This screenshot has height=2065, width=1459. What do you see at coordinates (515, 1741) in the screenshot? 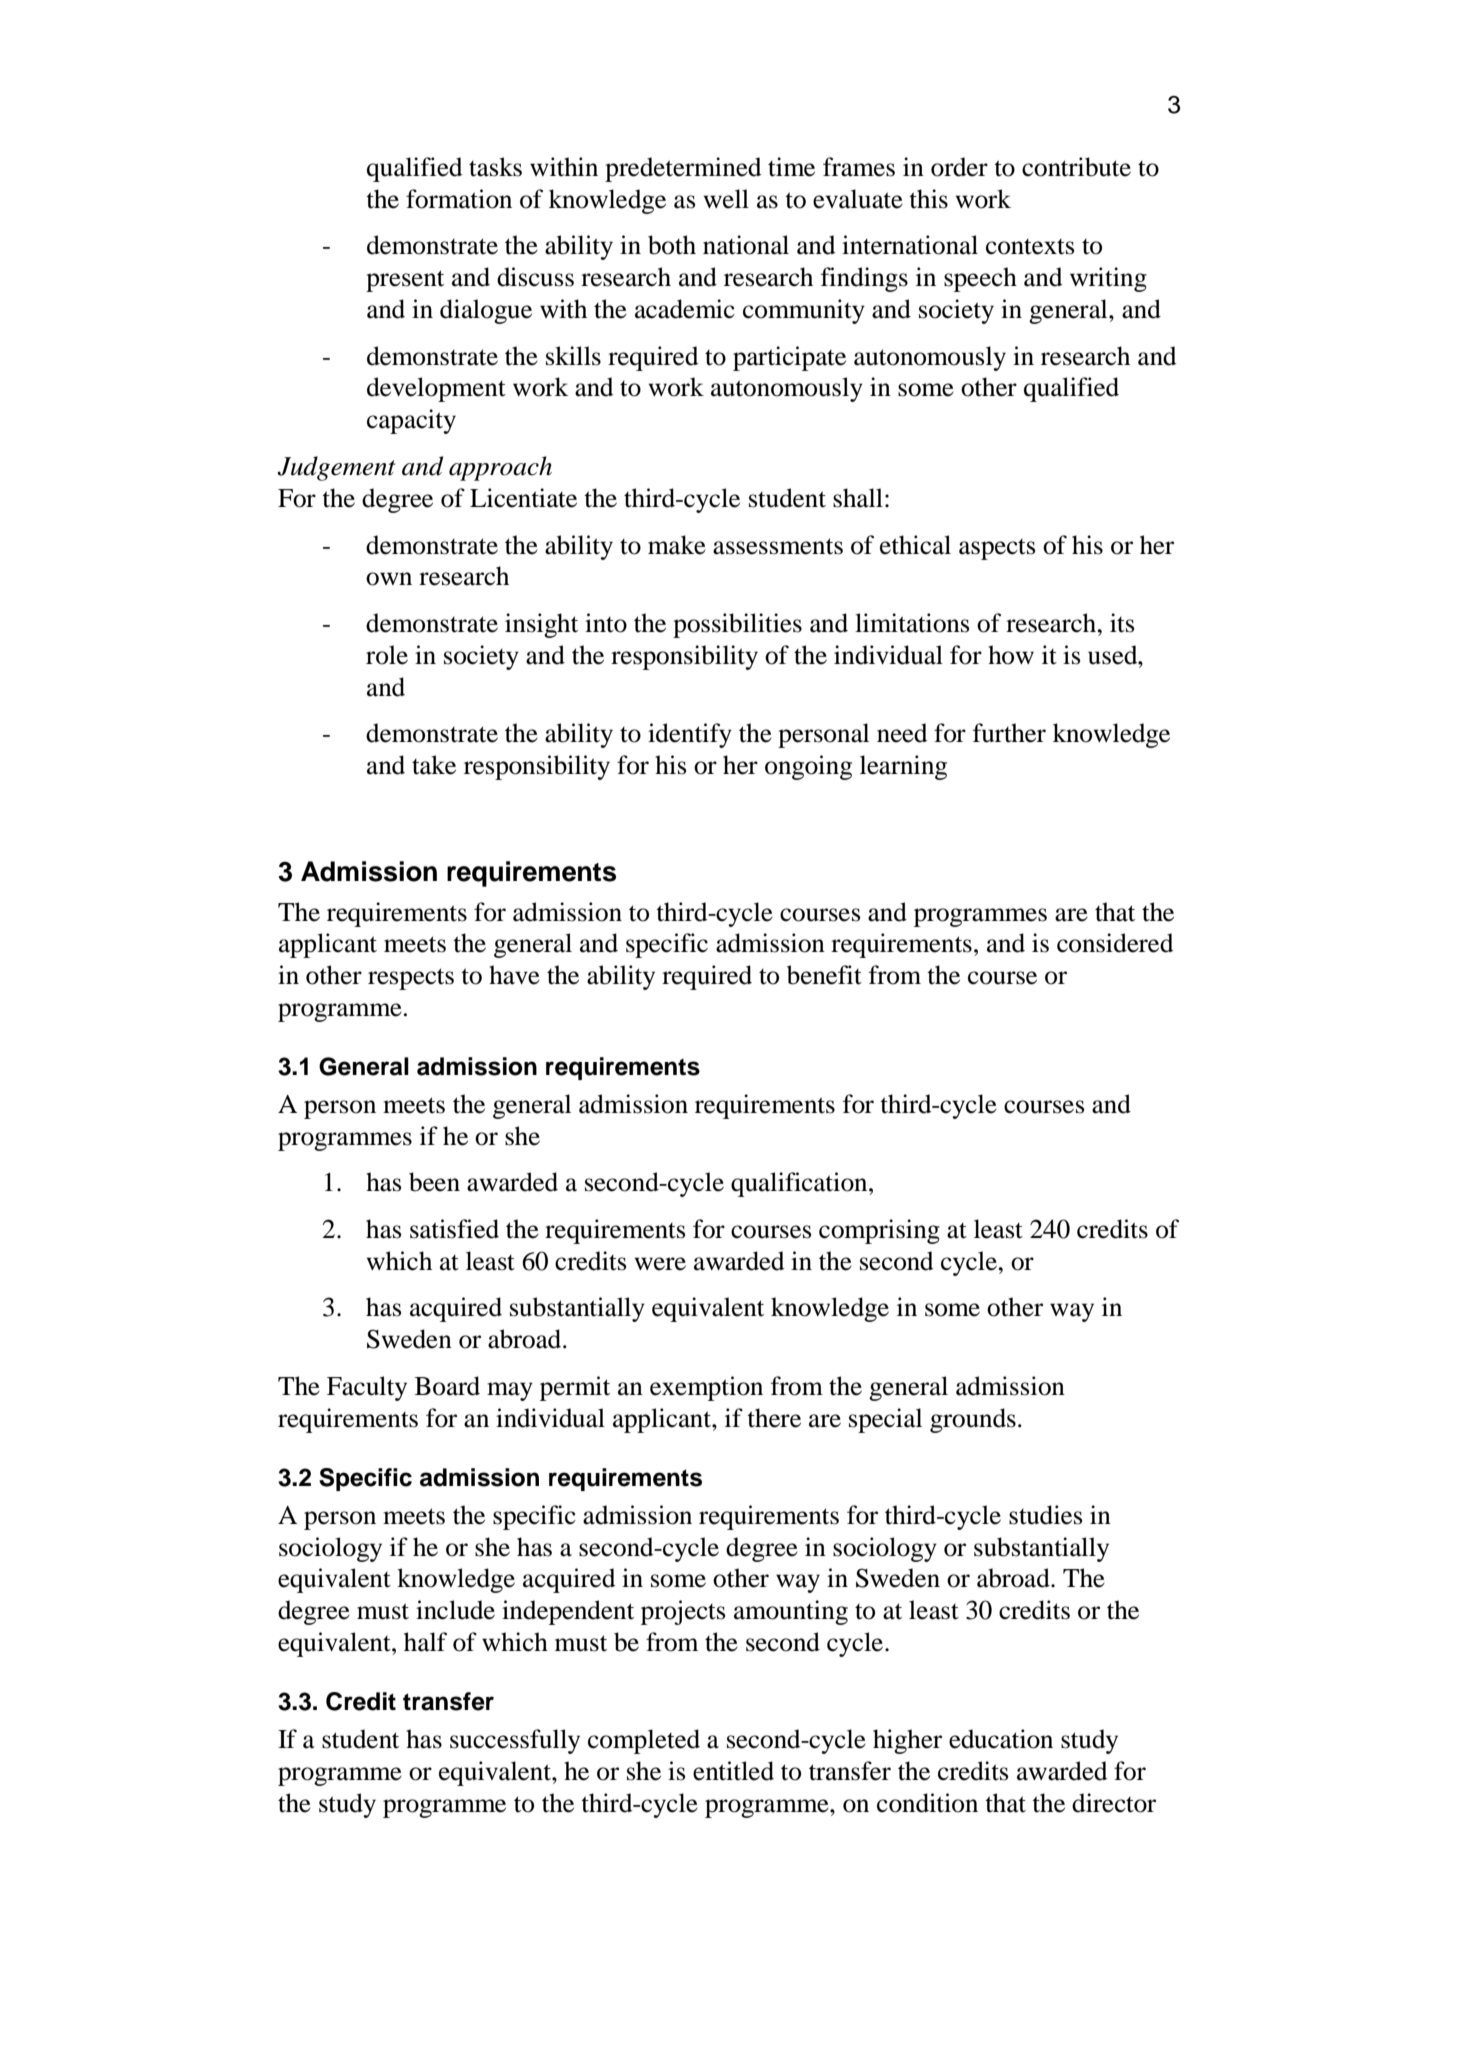
I see `successfully` at bounding box center [515, 1741].
